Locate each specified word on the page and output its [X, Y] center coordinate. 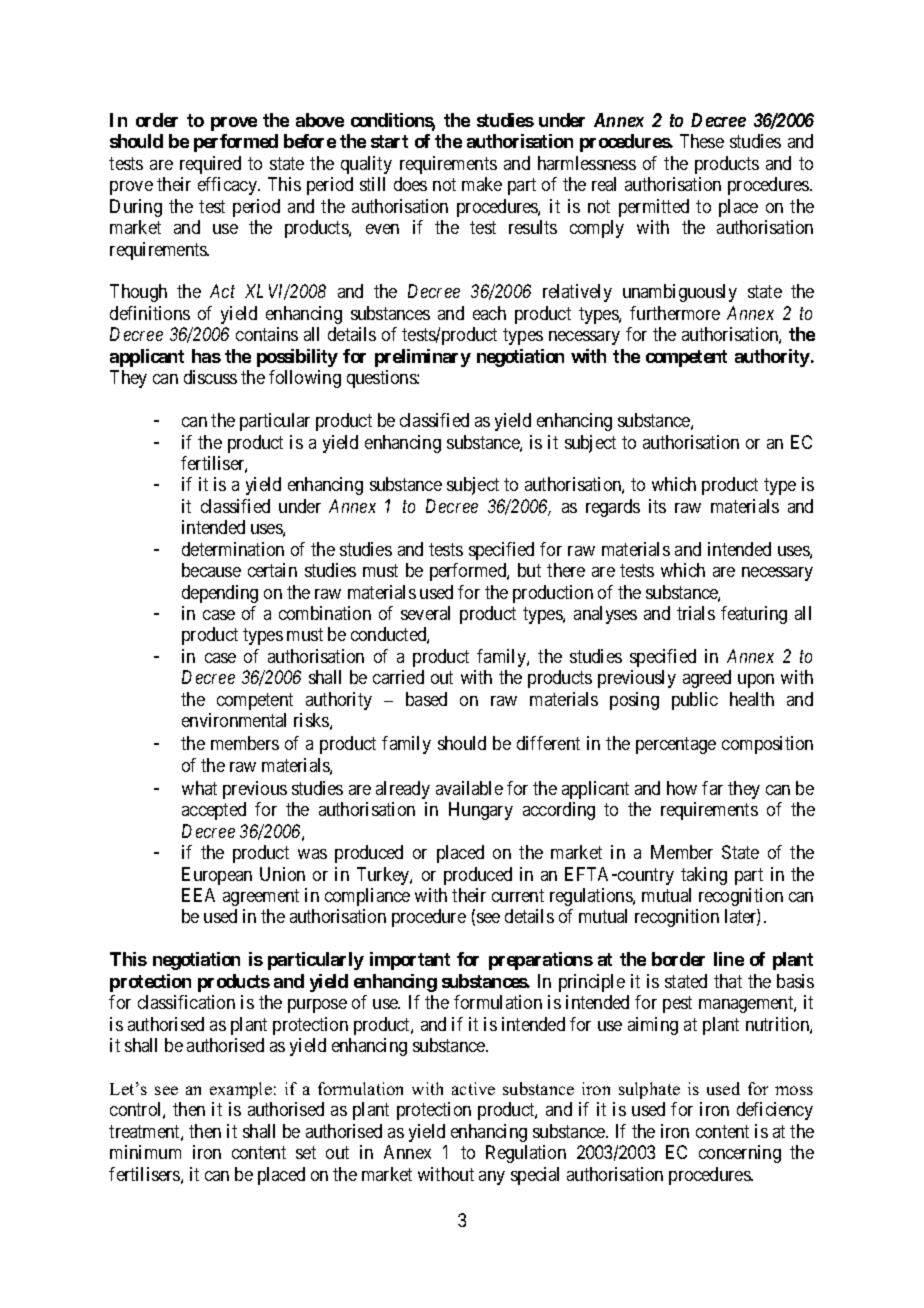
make [482, 184]
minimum [145, 1152]
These [702, 141]
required [210, 165]
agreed [707, 679]
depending [220, 594]
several [425, 613]
